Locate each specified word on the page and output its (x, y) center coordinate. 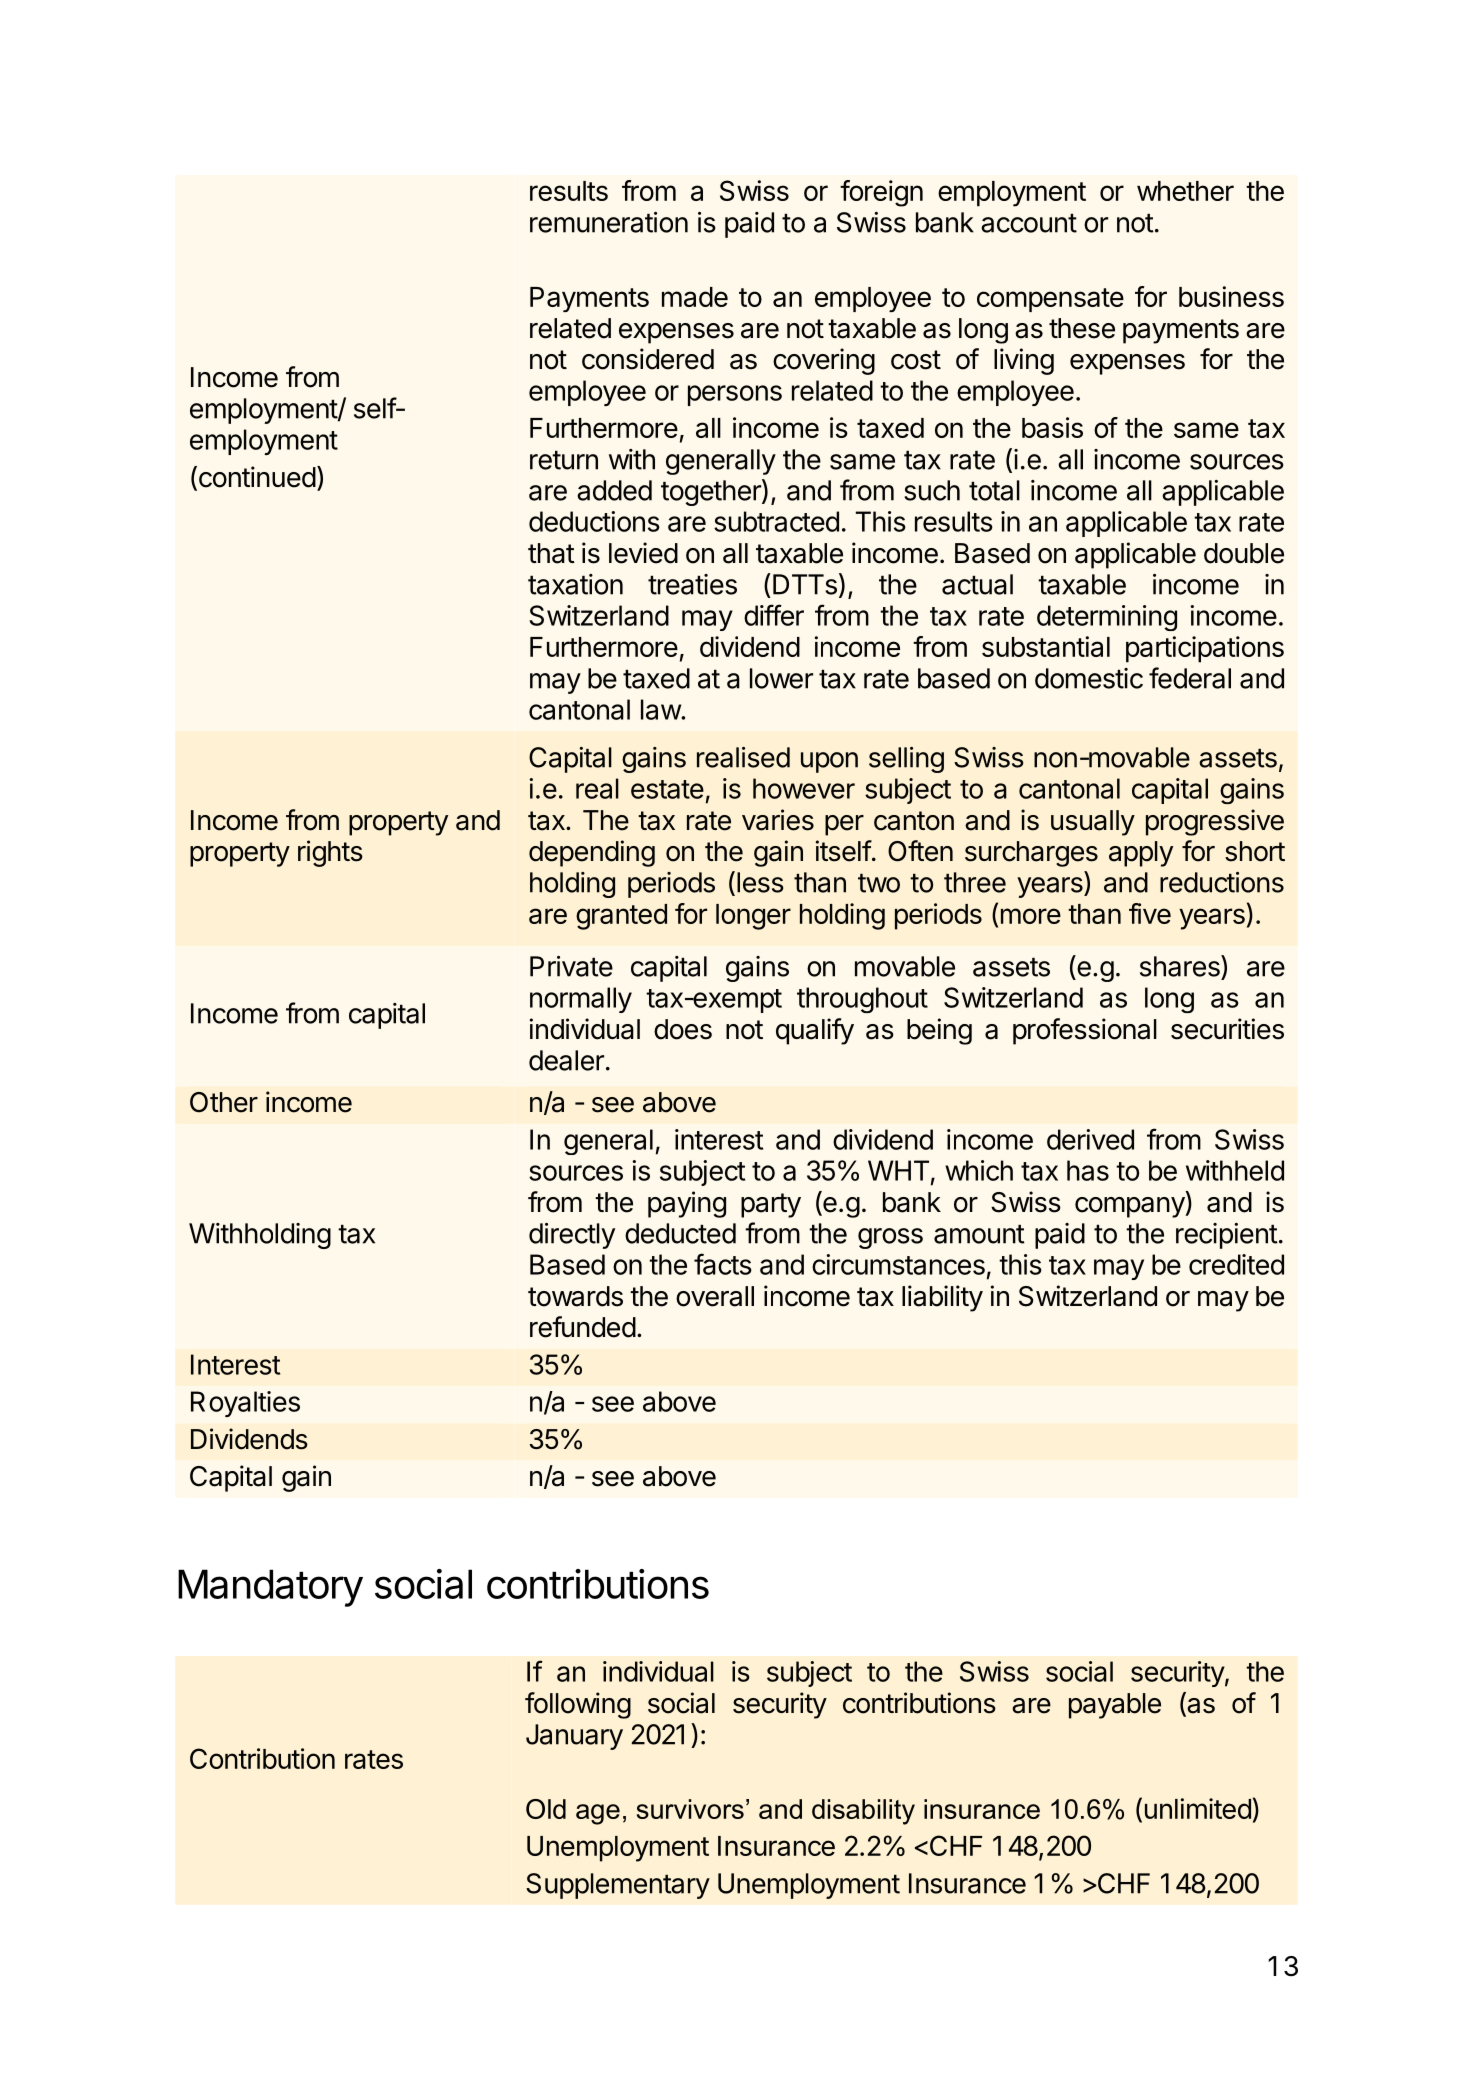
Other (224, 1102)
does (683, 1029)
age (598, 1814)
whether (1185, 191)
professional (1085, 1031)
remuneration (609, 222)
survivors (690, 1809)
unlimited (1198, 1808)
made (695, 297)
